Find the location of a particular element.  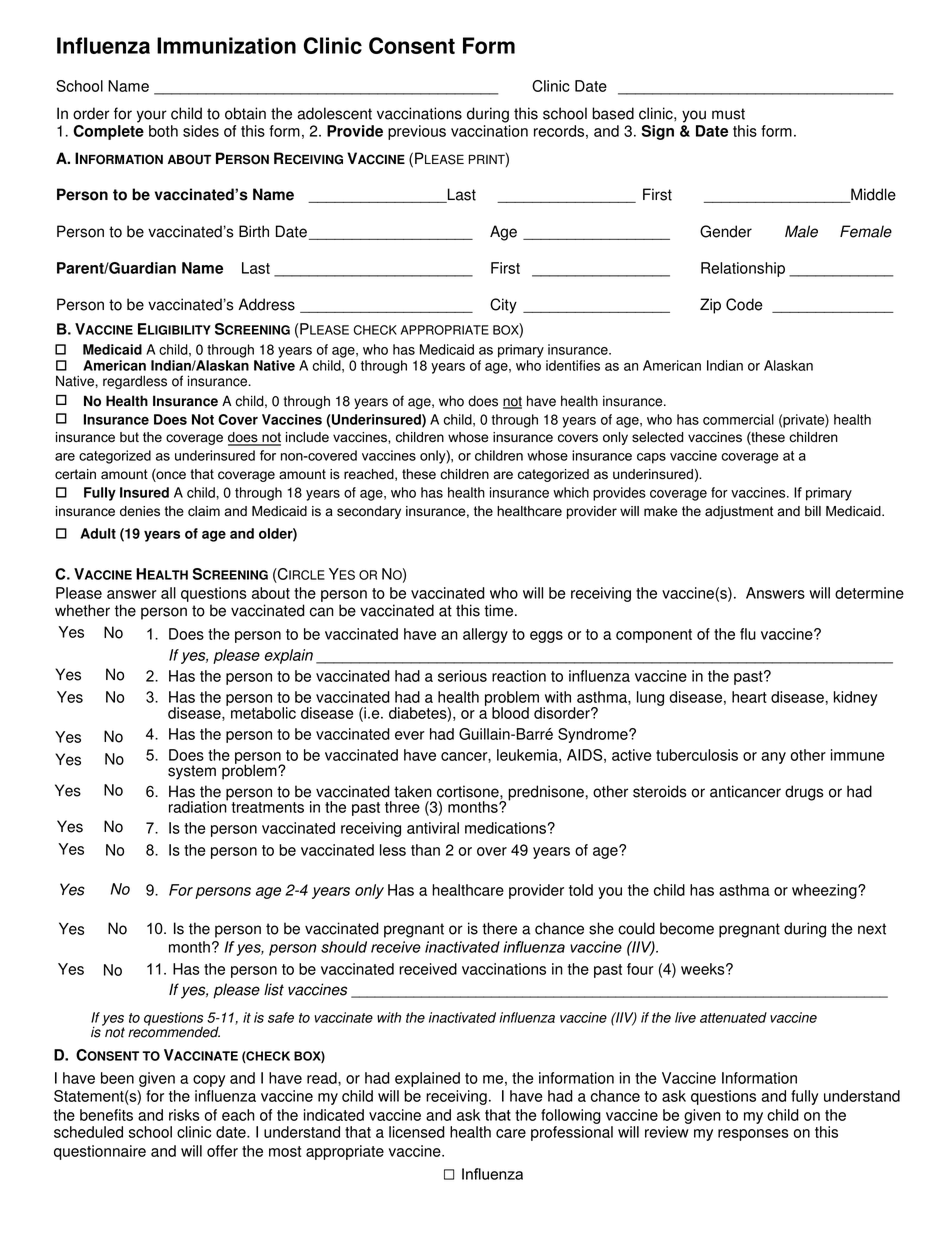

your is located at coordinates (152, 116).
